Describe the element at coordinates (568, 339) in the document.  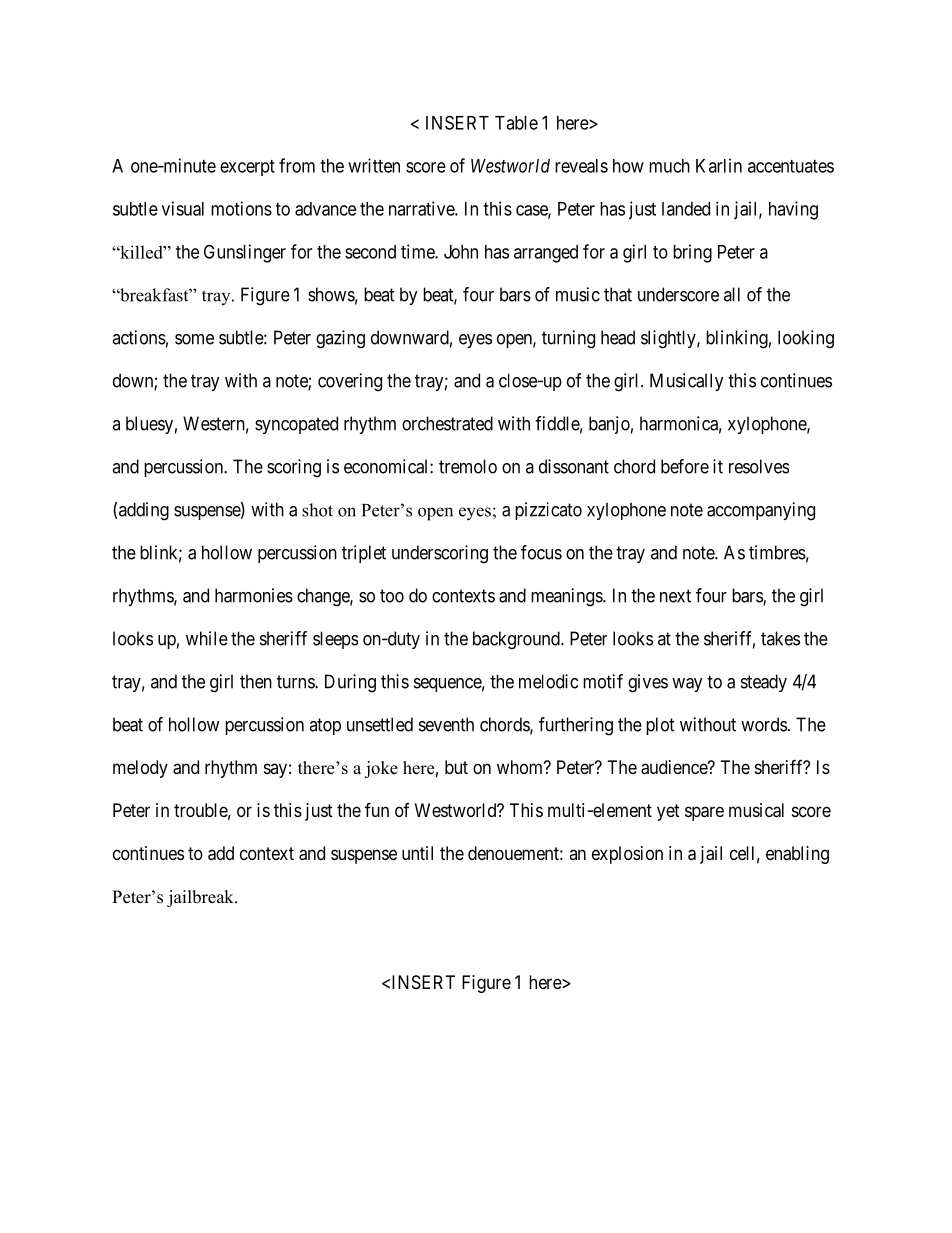
I see `turning` at that location.
